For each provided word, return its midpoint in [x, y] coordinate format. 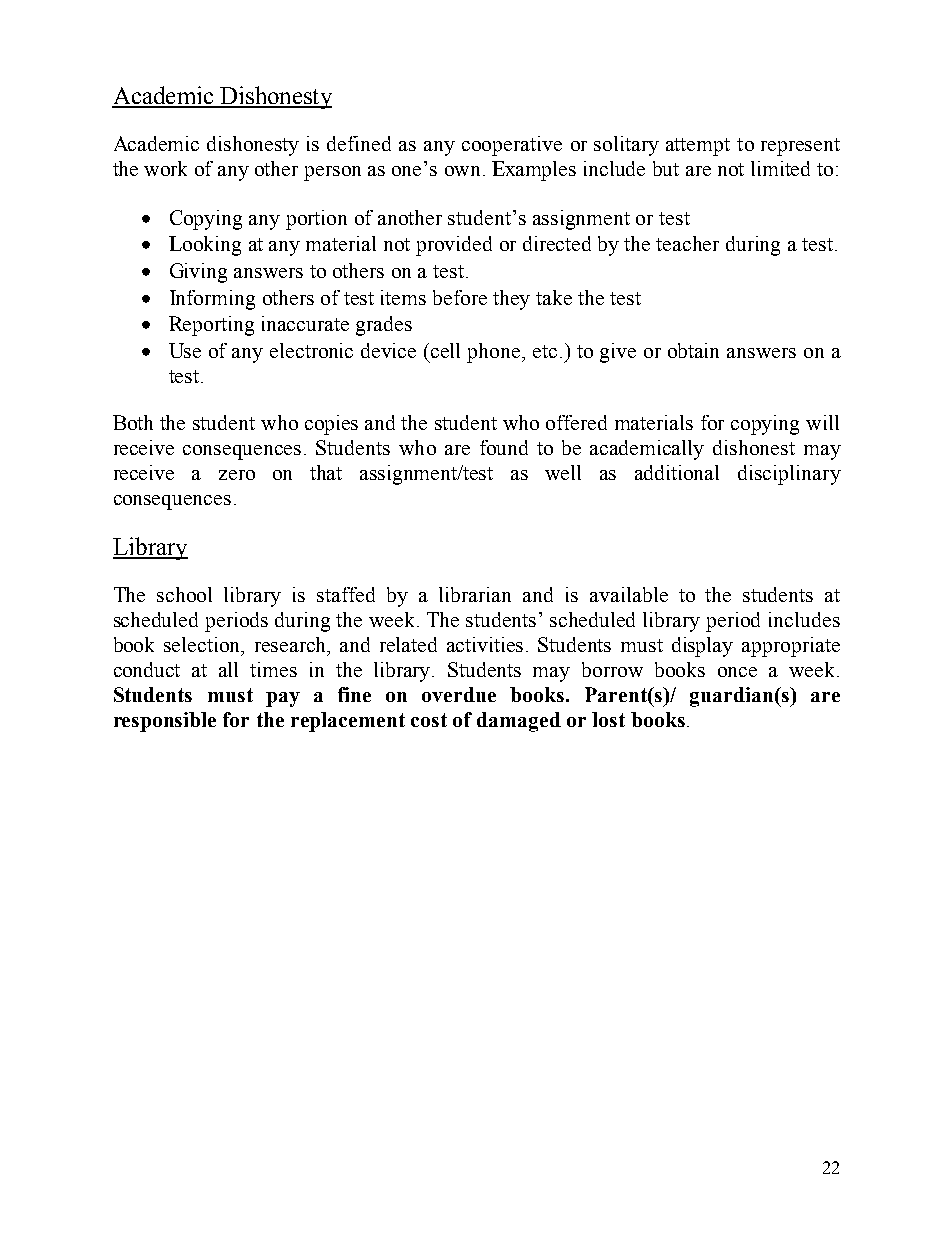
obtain [693, 350]
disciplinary [789, 475]
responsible [165, 722]
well [563, 472]
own [464, 171]
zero [237, 475]
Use [185, 350]
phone [495, 353]
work [165, 168]
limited [780, 168]
